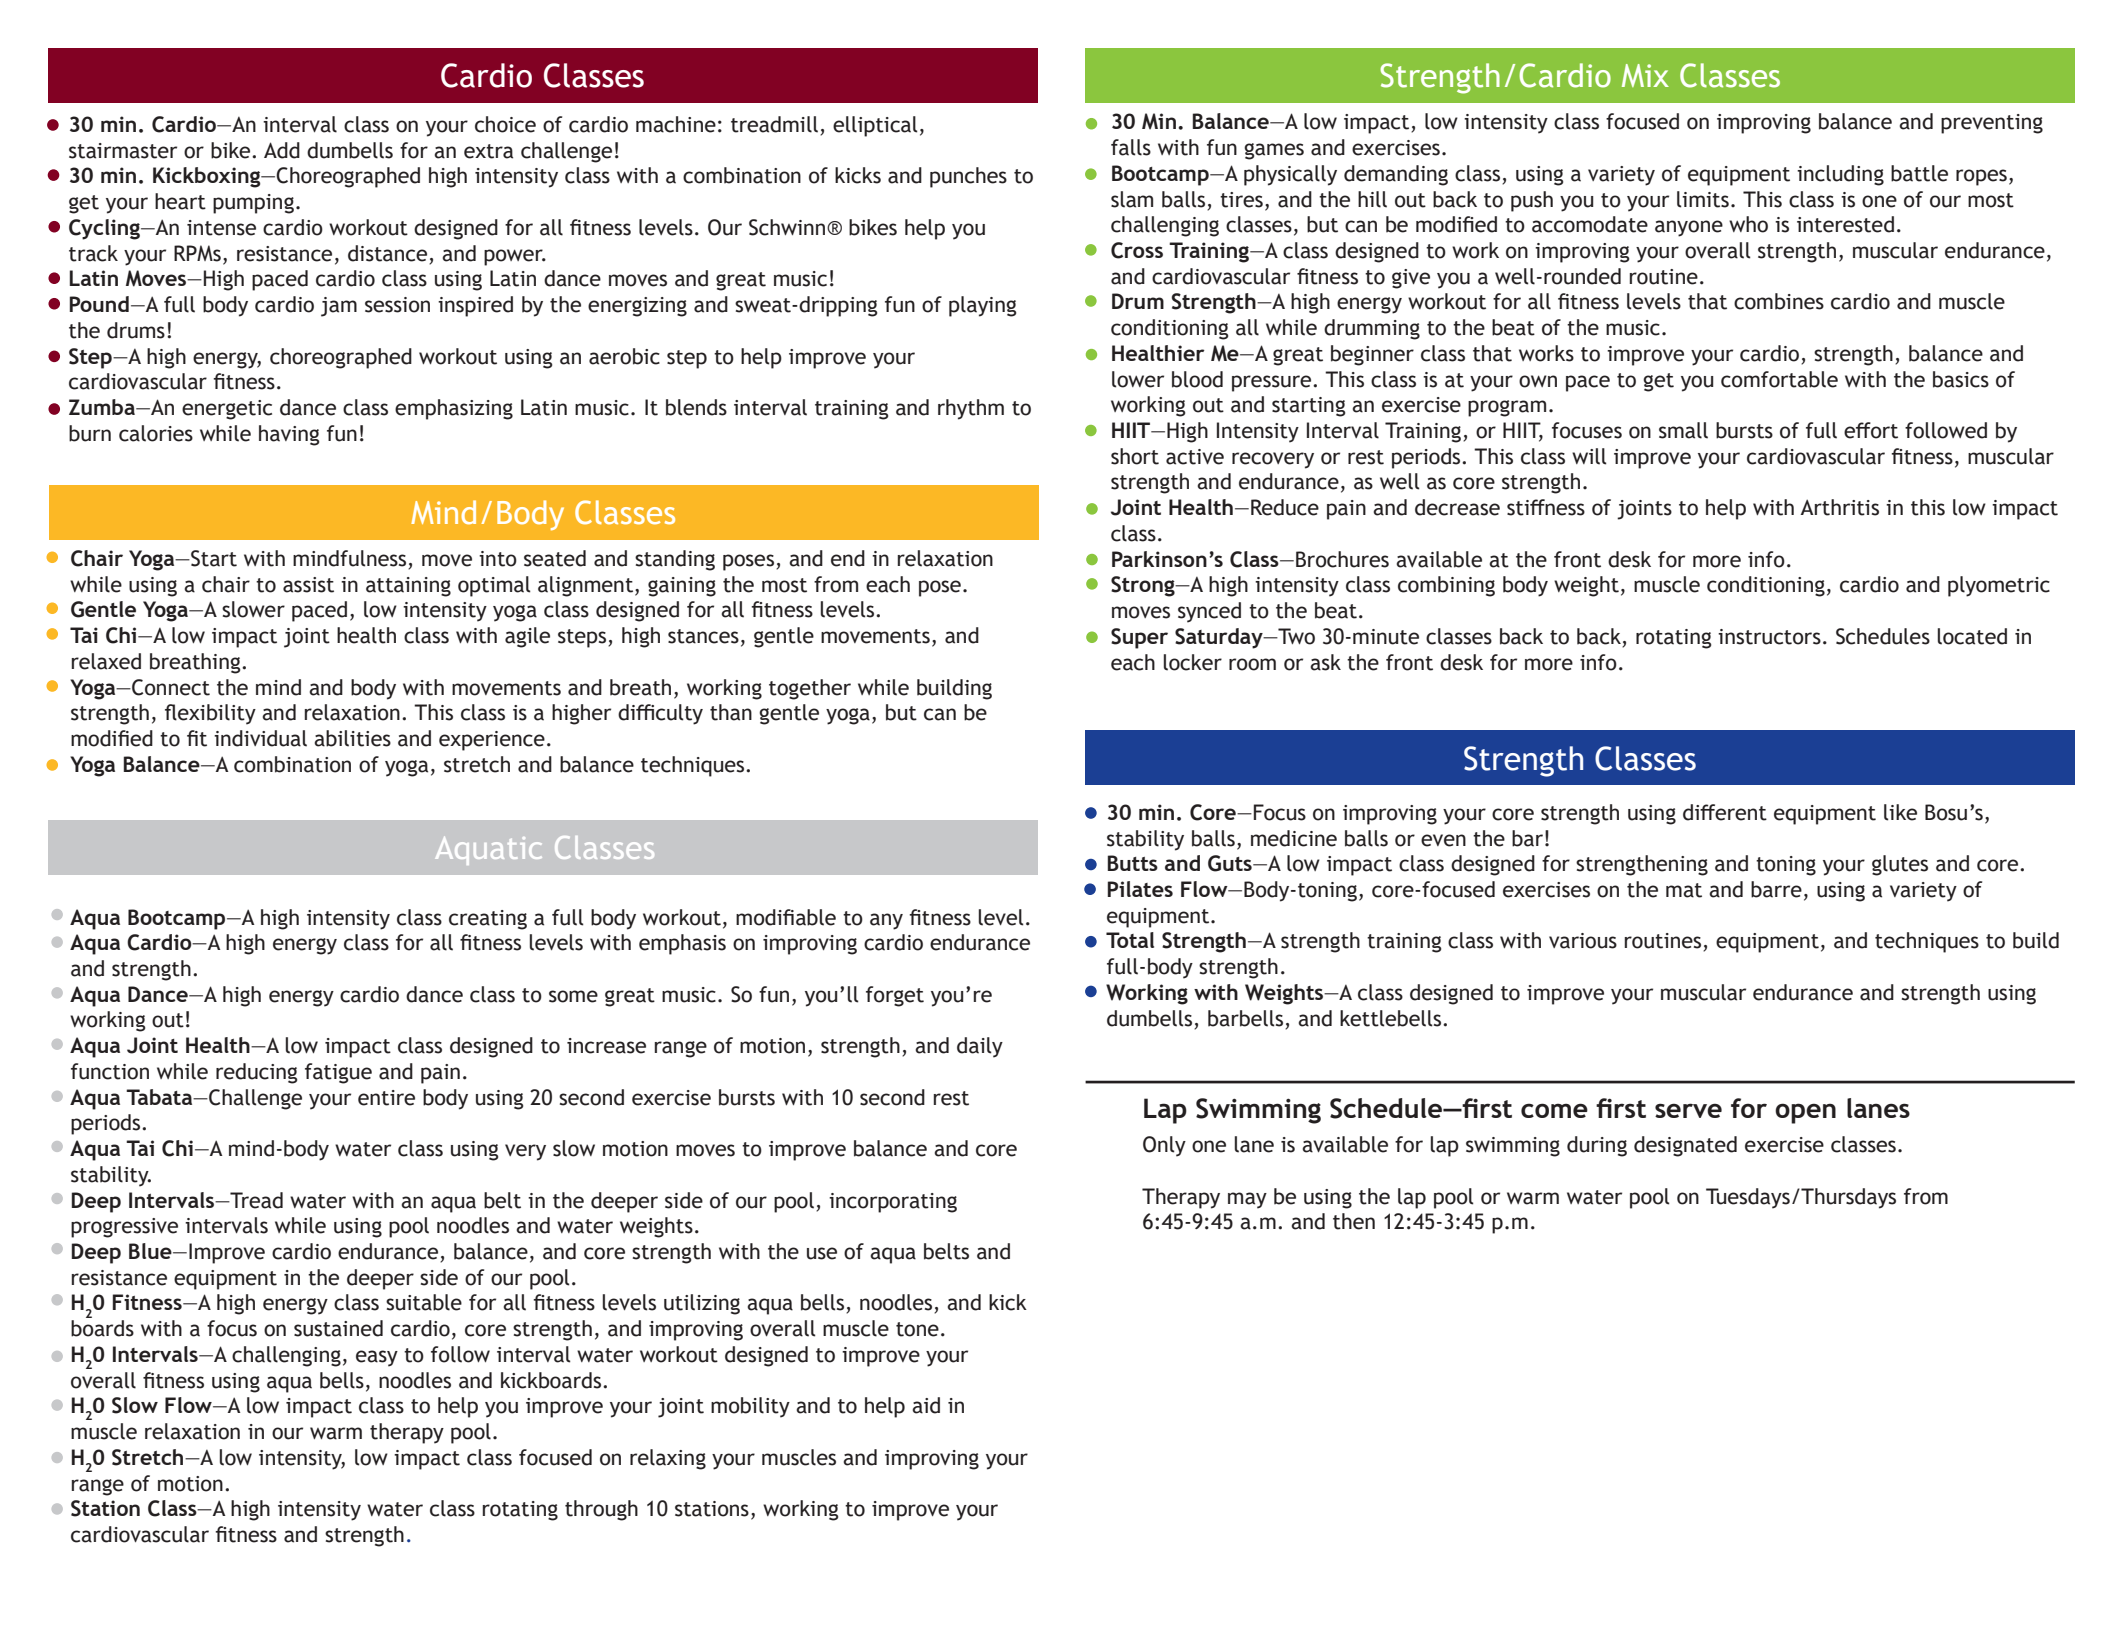 The width and height of the image is (2123, 1640). I want to click on entire, so click(386, 1098).
